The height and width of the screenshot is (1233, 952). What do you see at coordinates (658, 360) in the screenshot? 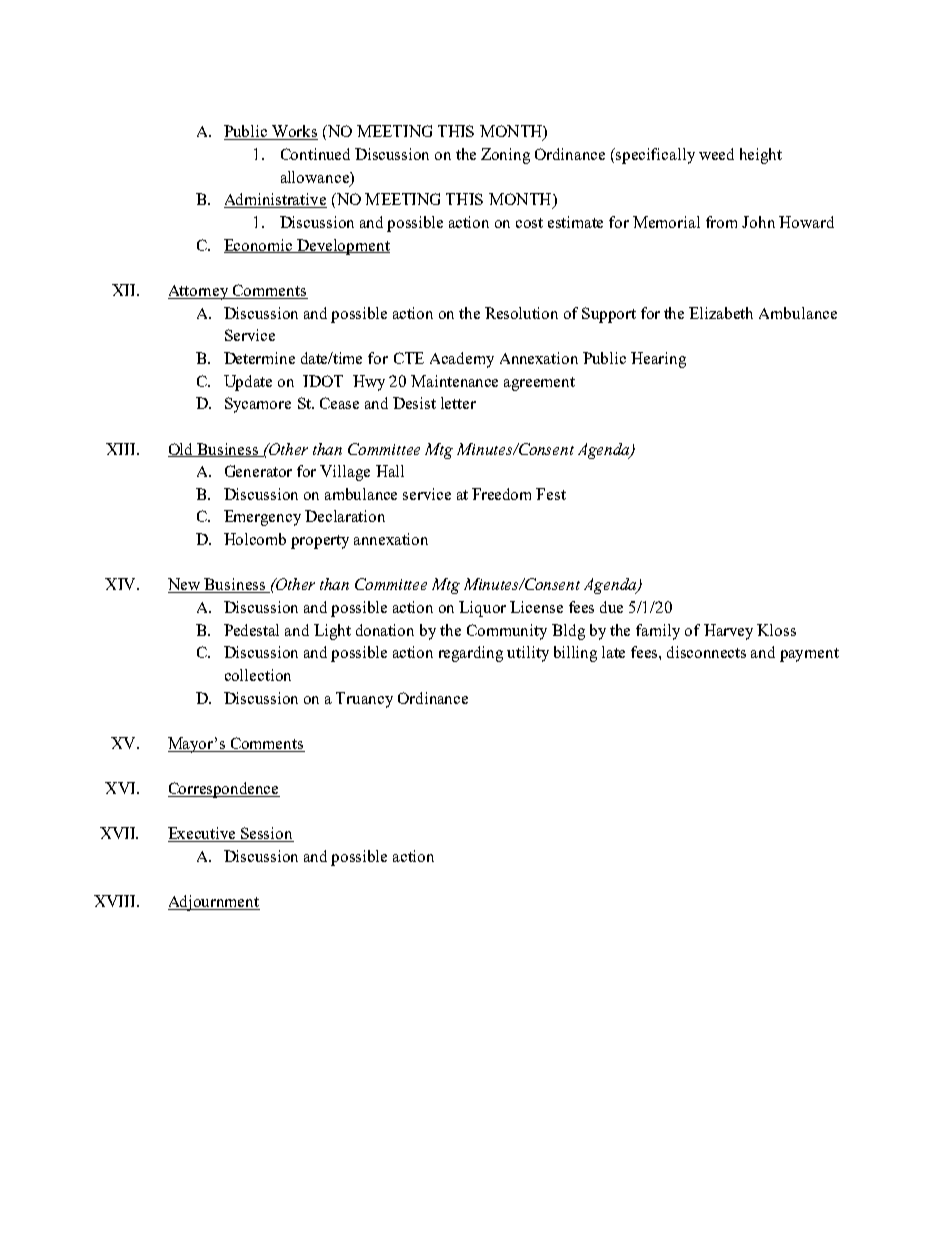
I see `Hearing` at bounding box center [658, 360].
